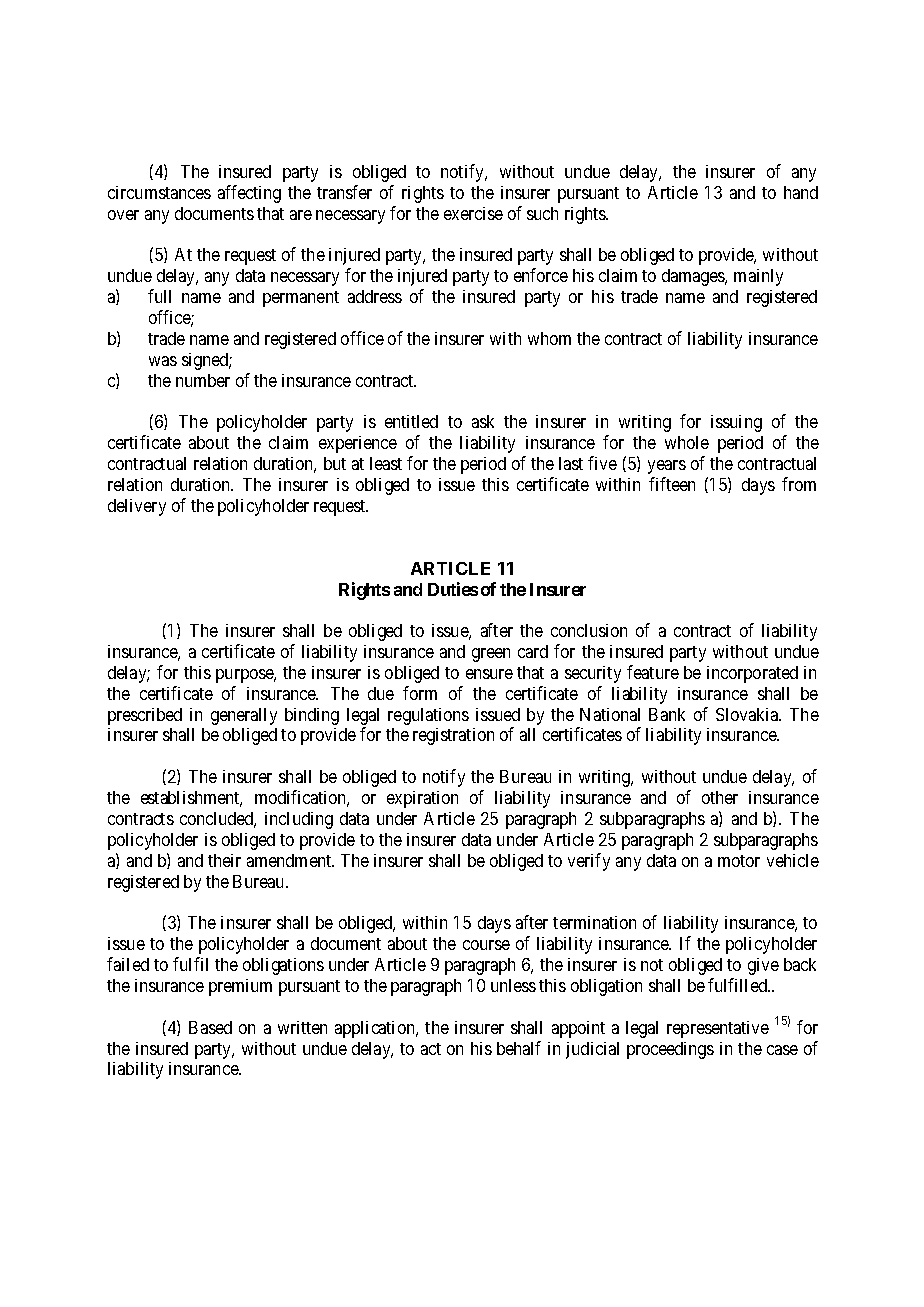 Image resolution: width=924 pixels, height=1307 pixels. What do you see at coordinates (244, 716) in the screenshot?
I see `generally` at bounding box center [244, 716].
